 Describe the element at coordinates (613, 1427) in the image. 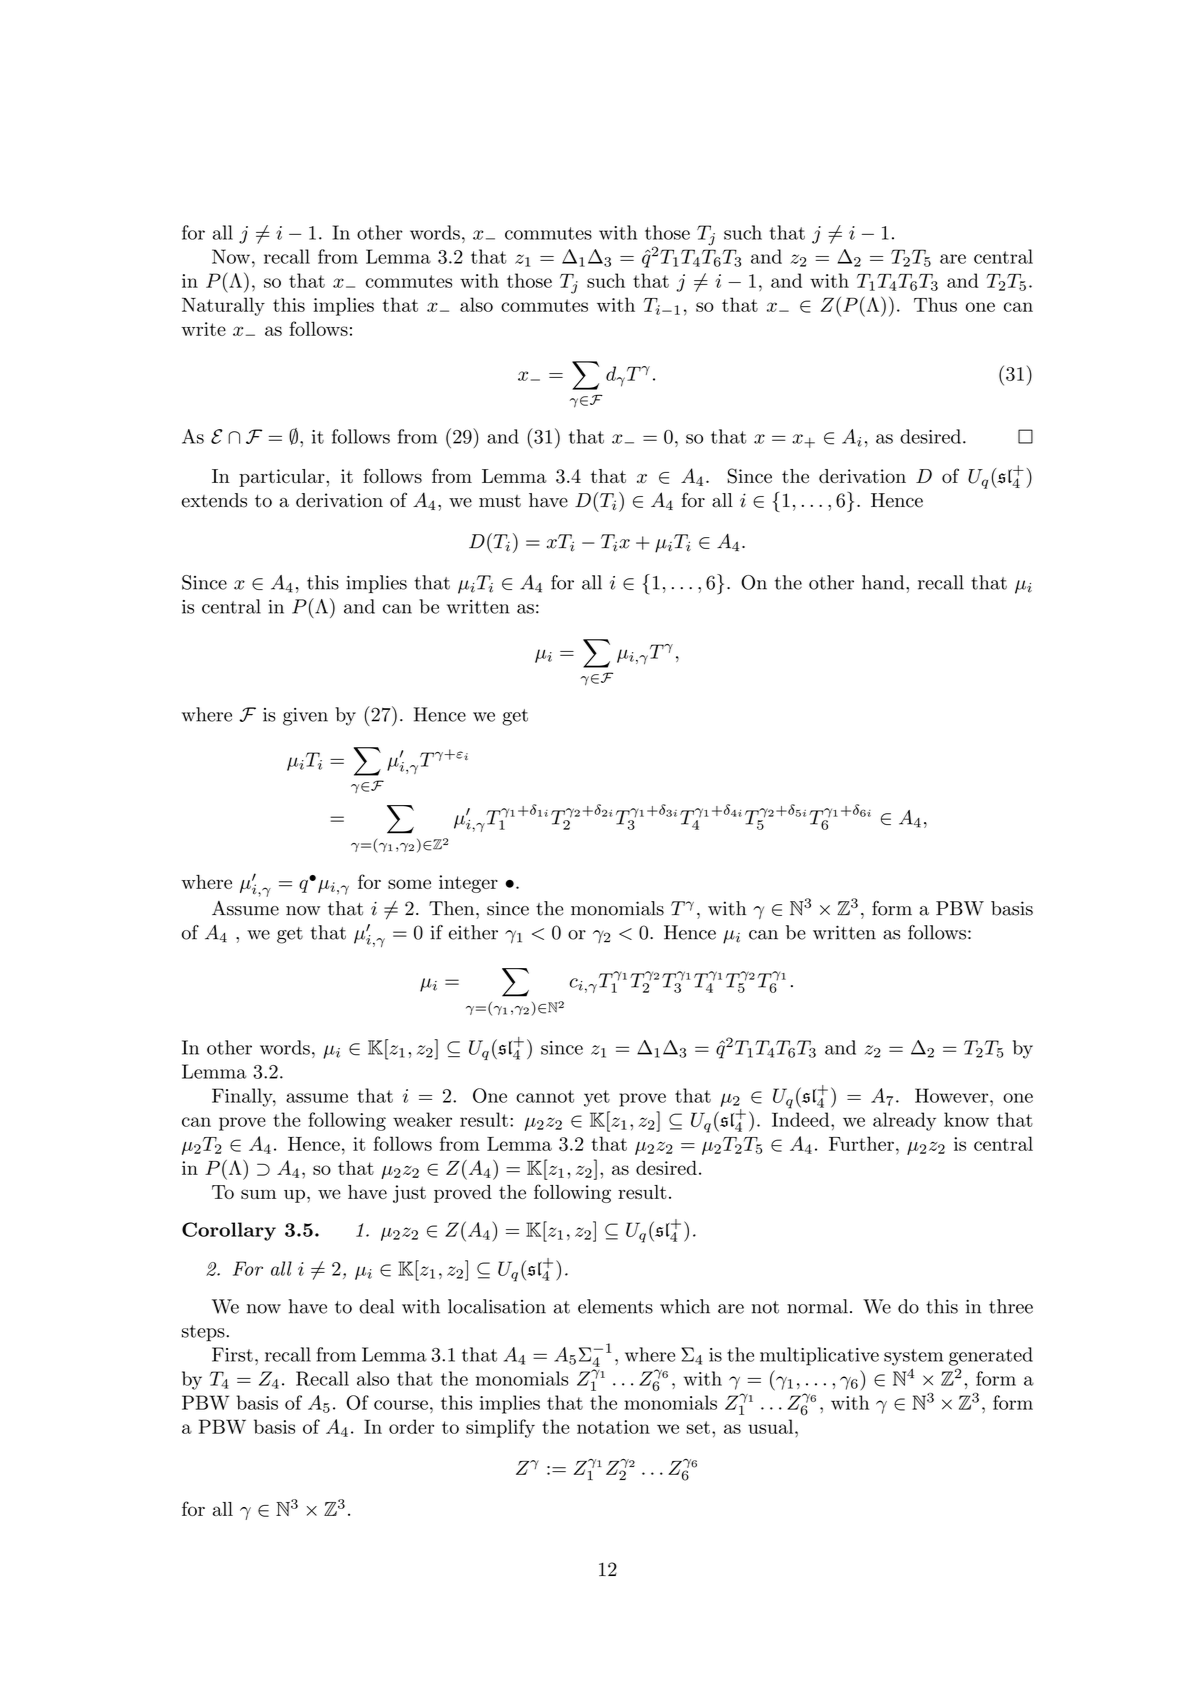

I see `notation` at that location.
